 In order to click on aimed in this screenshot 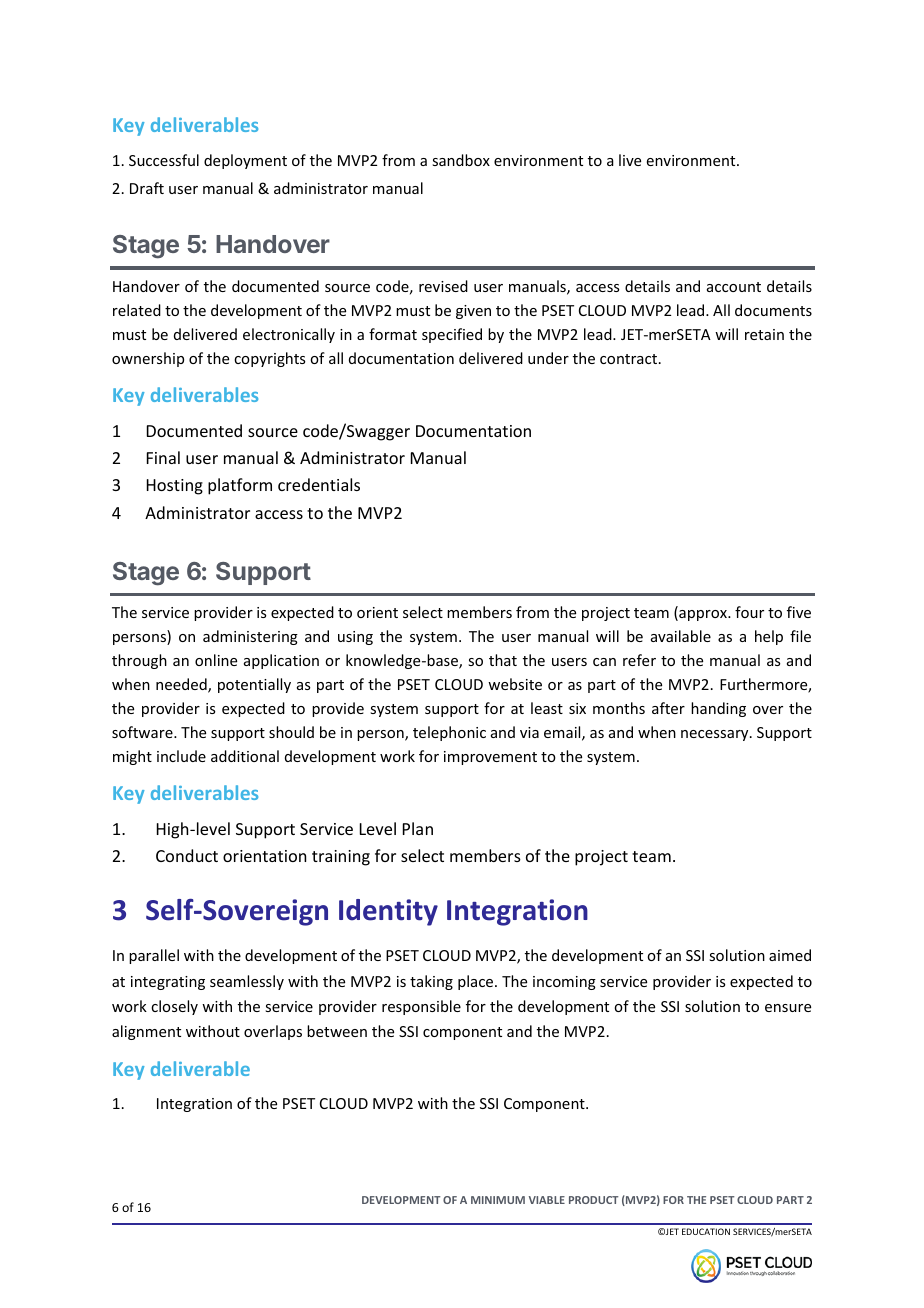, I will do `click(790, 955)`.
